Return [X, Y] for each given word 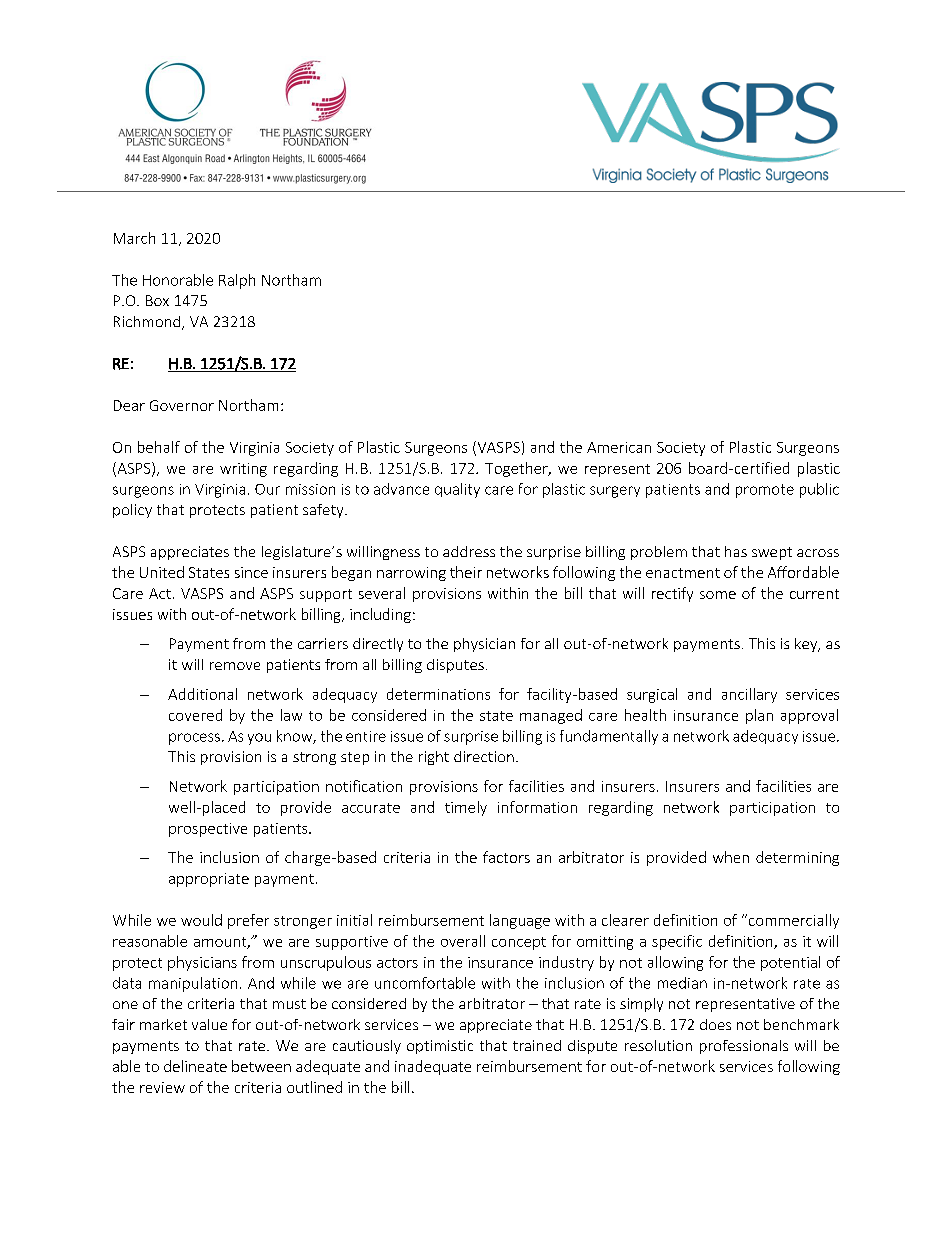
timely [466, 808]
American [619, 447]
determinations [438, 694]
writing [243, 470]
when [731, 857]
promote [765, 491]
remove [235, 666]
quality [457, 490]
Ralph [237, 281]
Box [157, 300]
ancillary [749, 695]
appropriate [209, 880]
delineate [195, 1066]
